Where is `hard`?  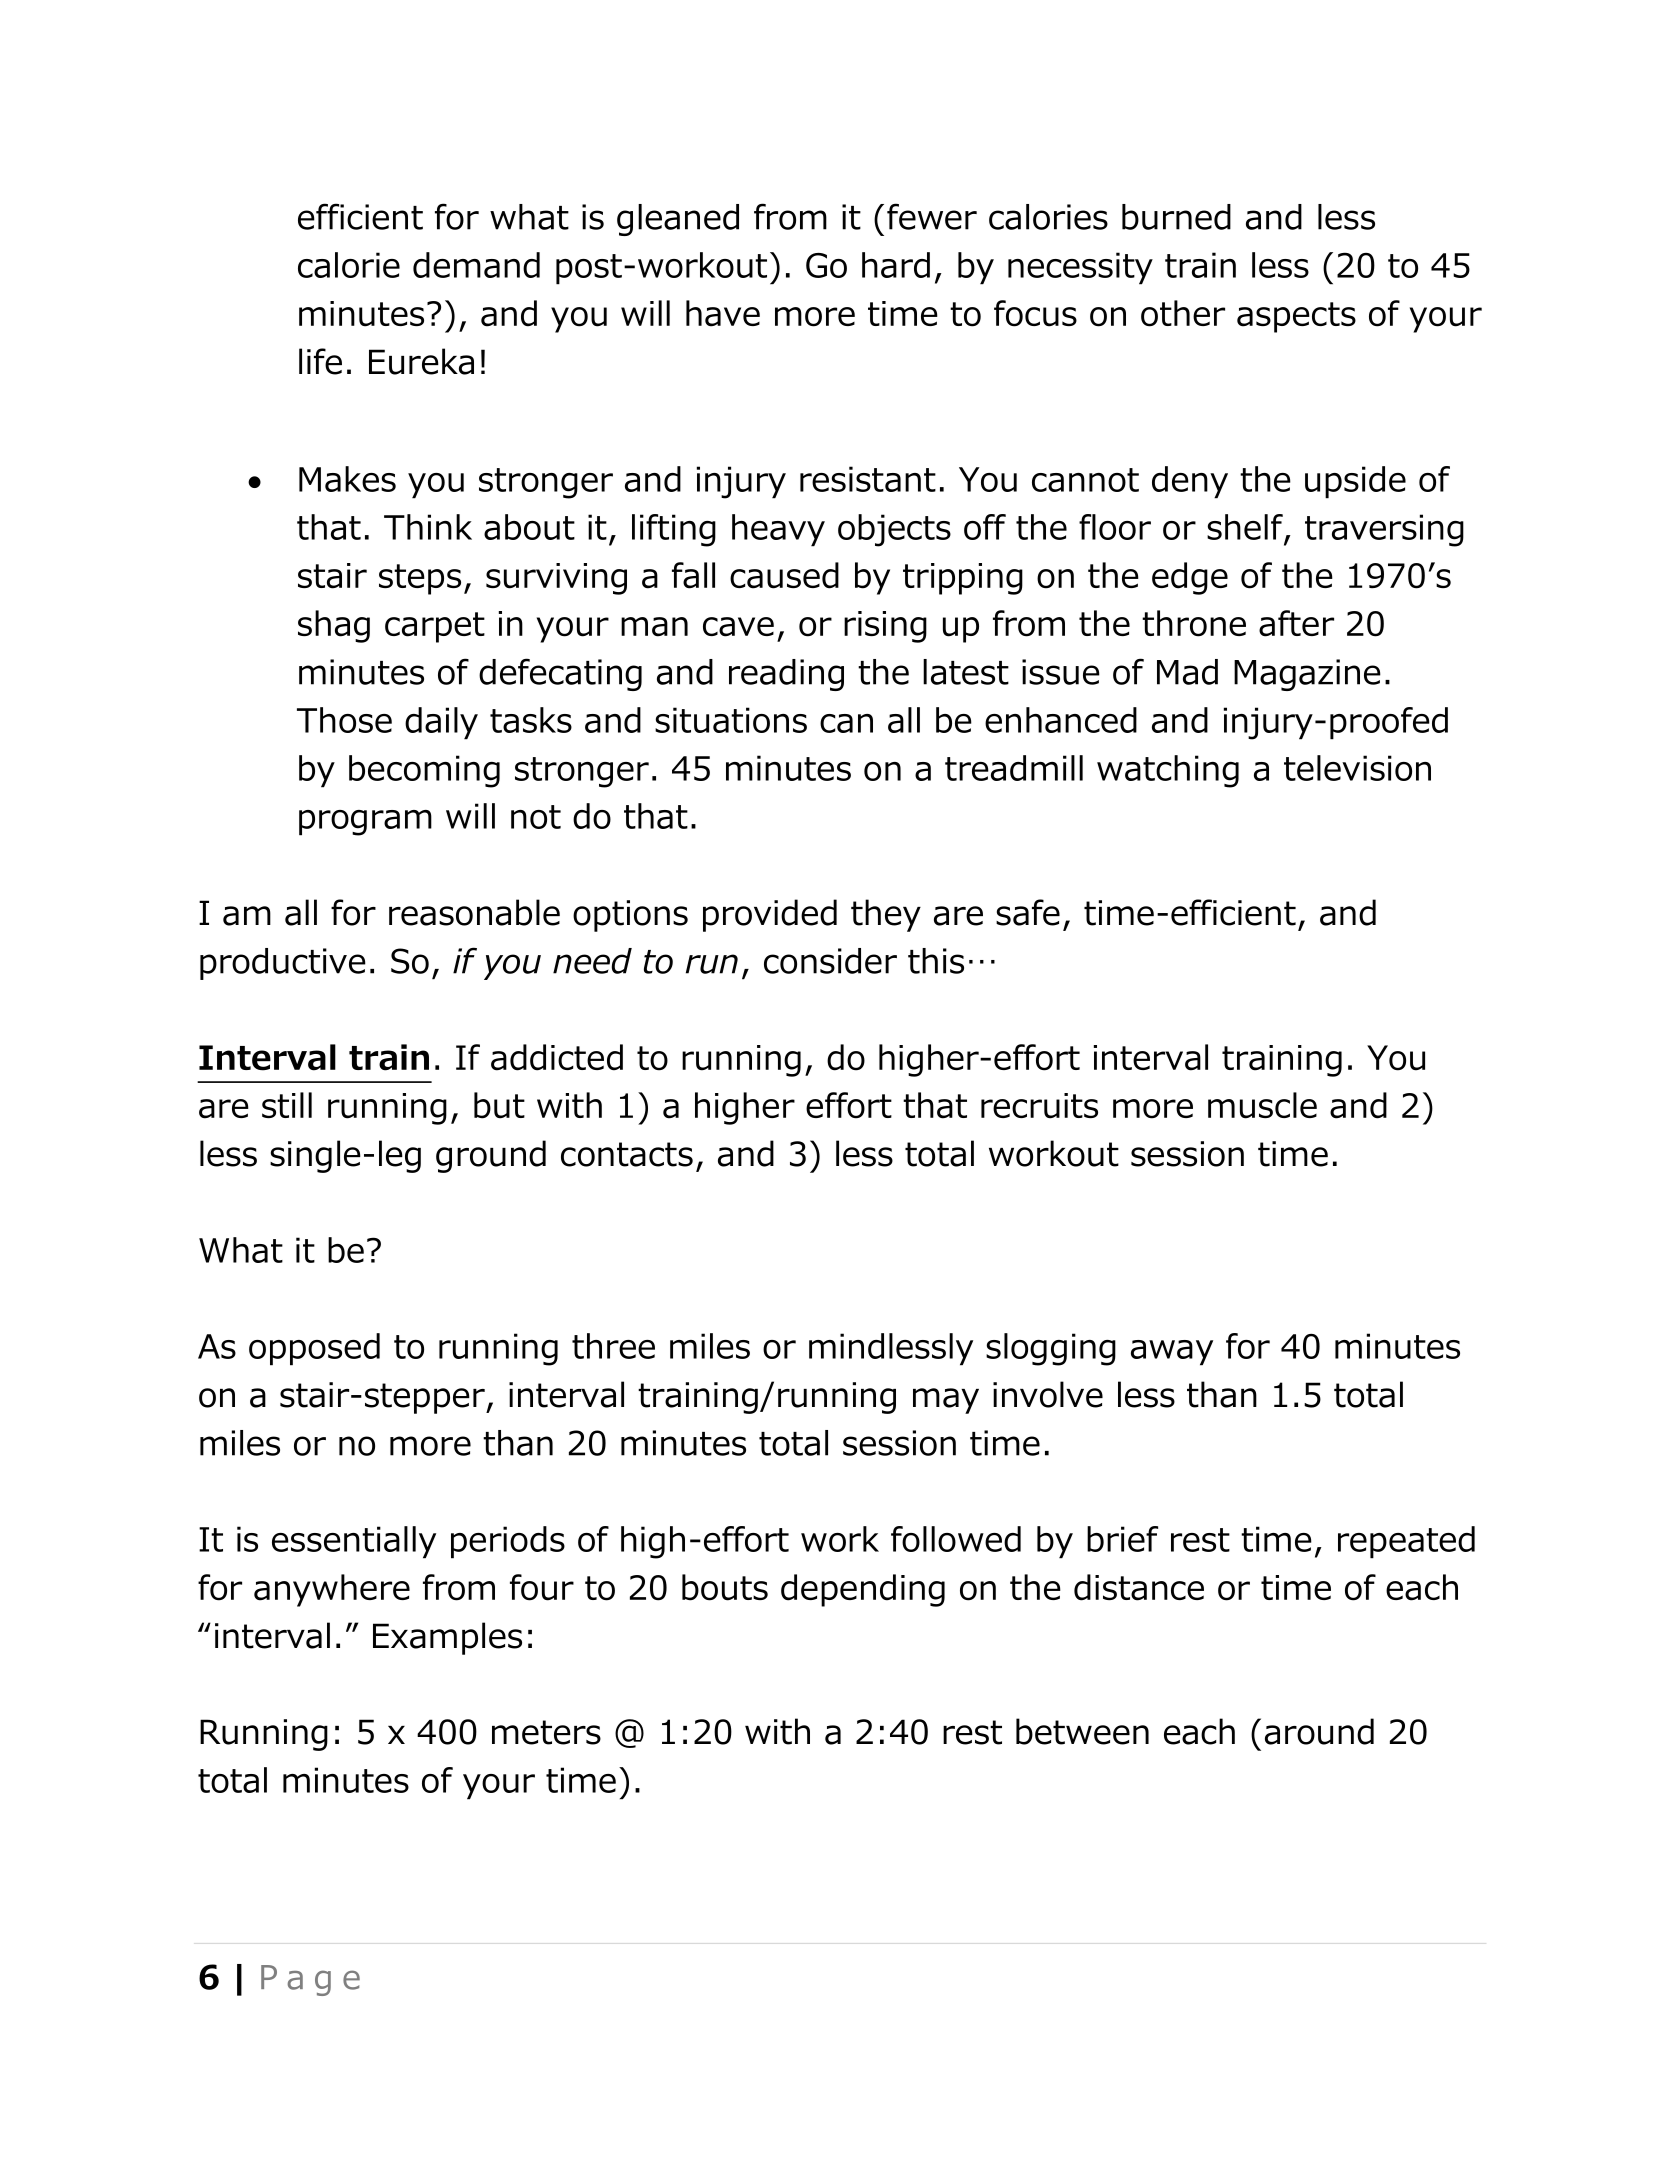
hard is located at coordinates (896, 265).
